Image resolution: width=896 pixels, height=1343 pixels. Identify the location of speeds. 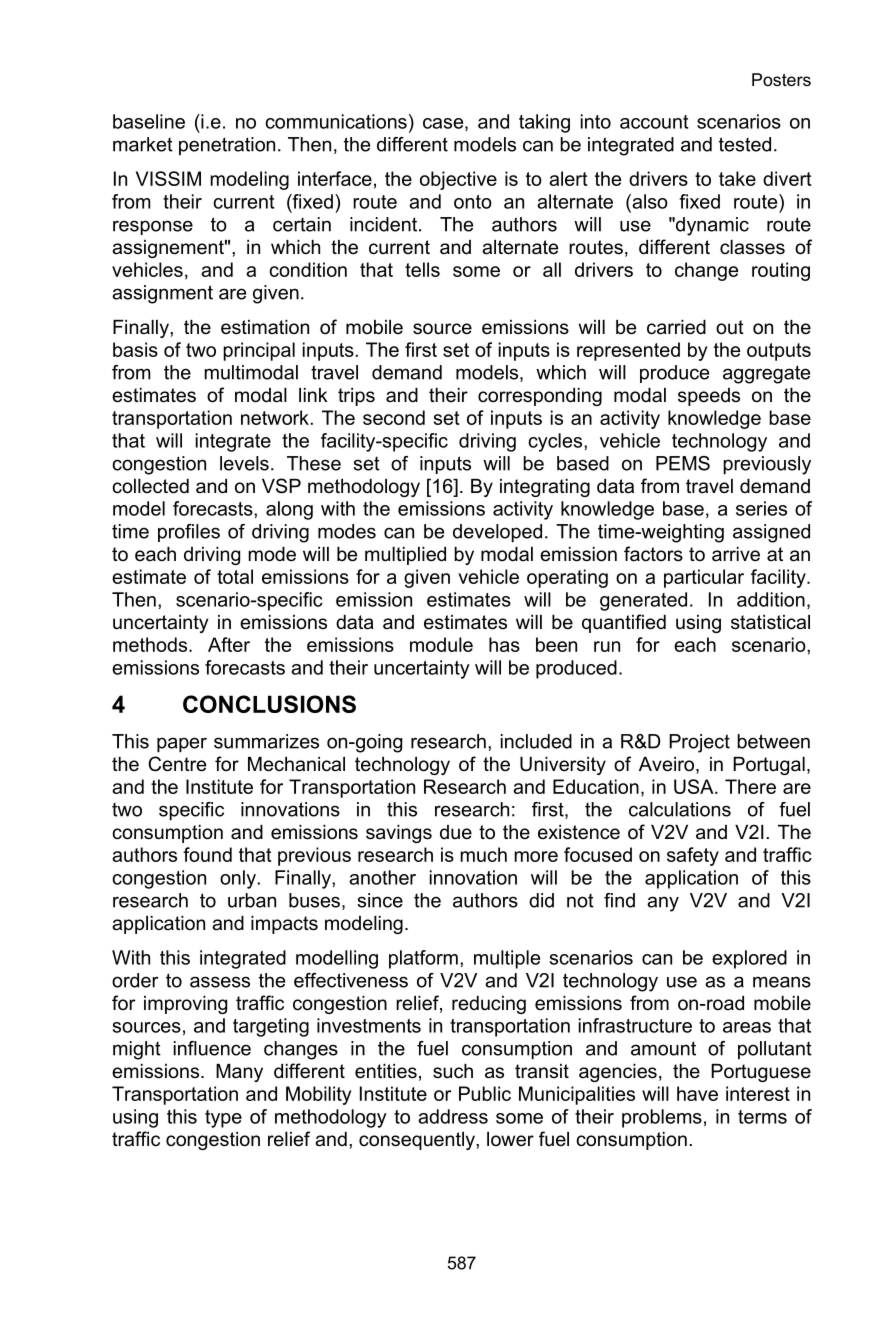
(709, 397).
